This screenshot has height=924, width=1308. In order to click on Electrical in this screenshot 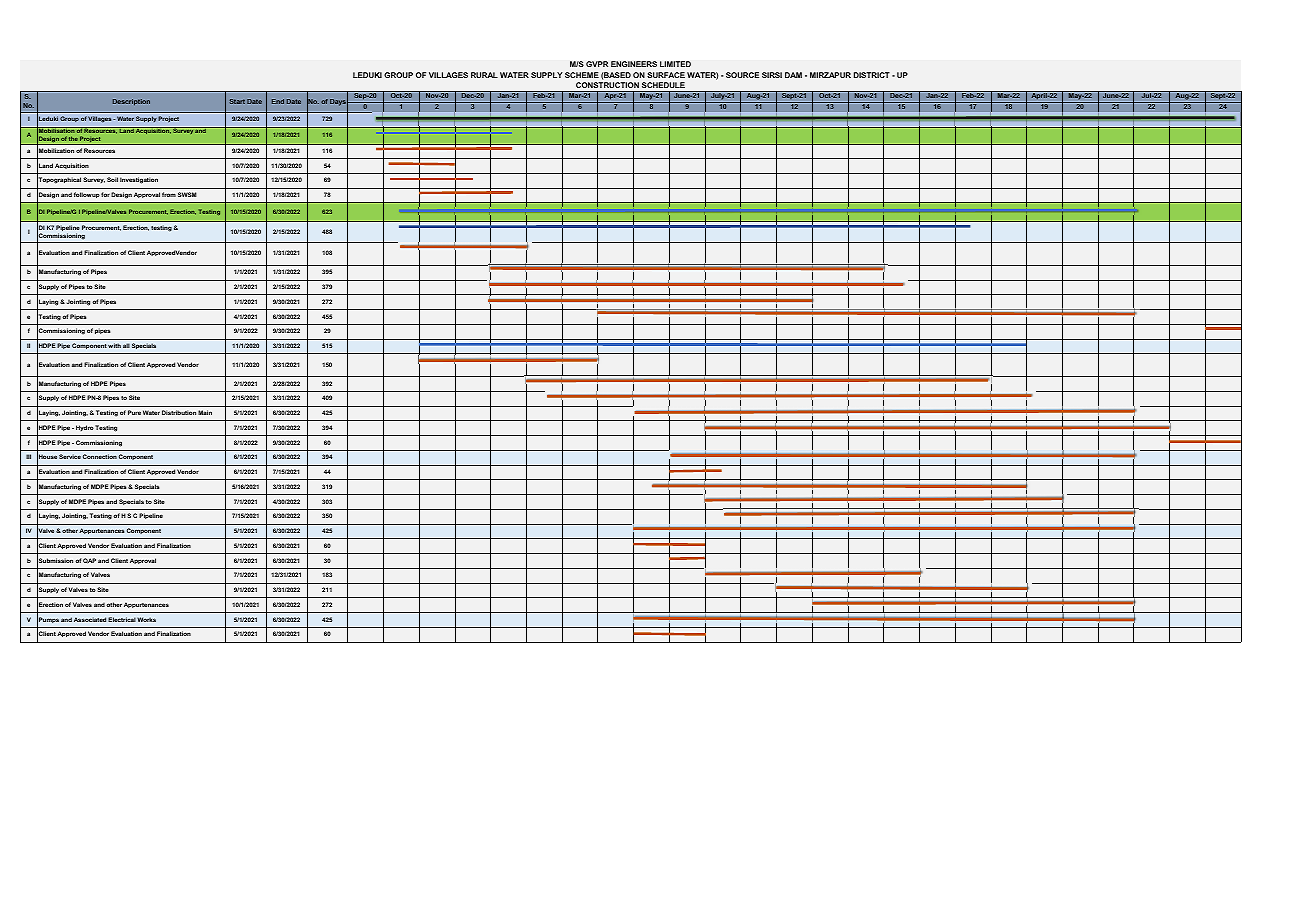, I will do `click(122, 619)`.
